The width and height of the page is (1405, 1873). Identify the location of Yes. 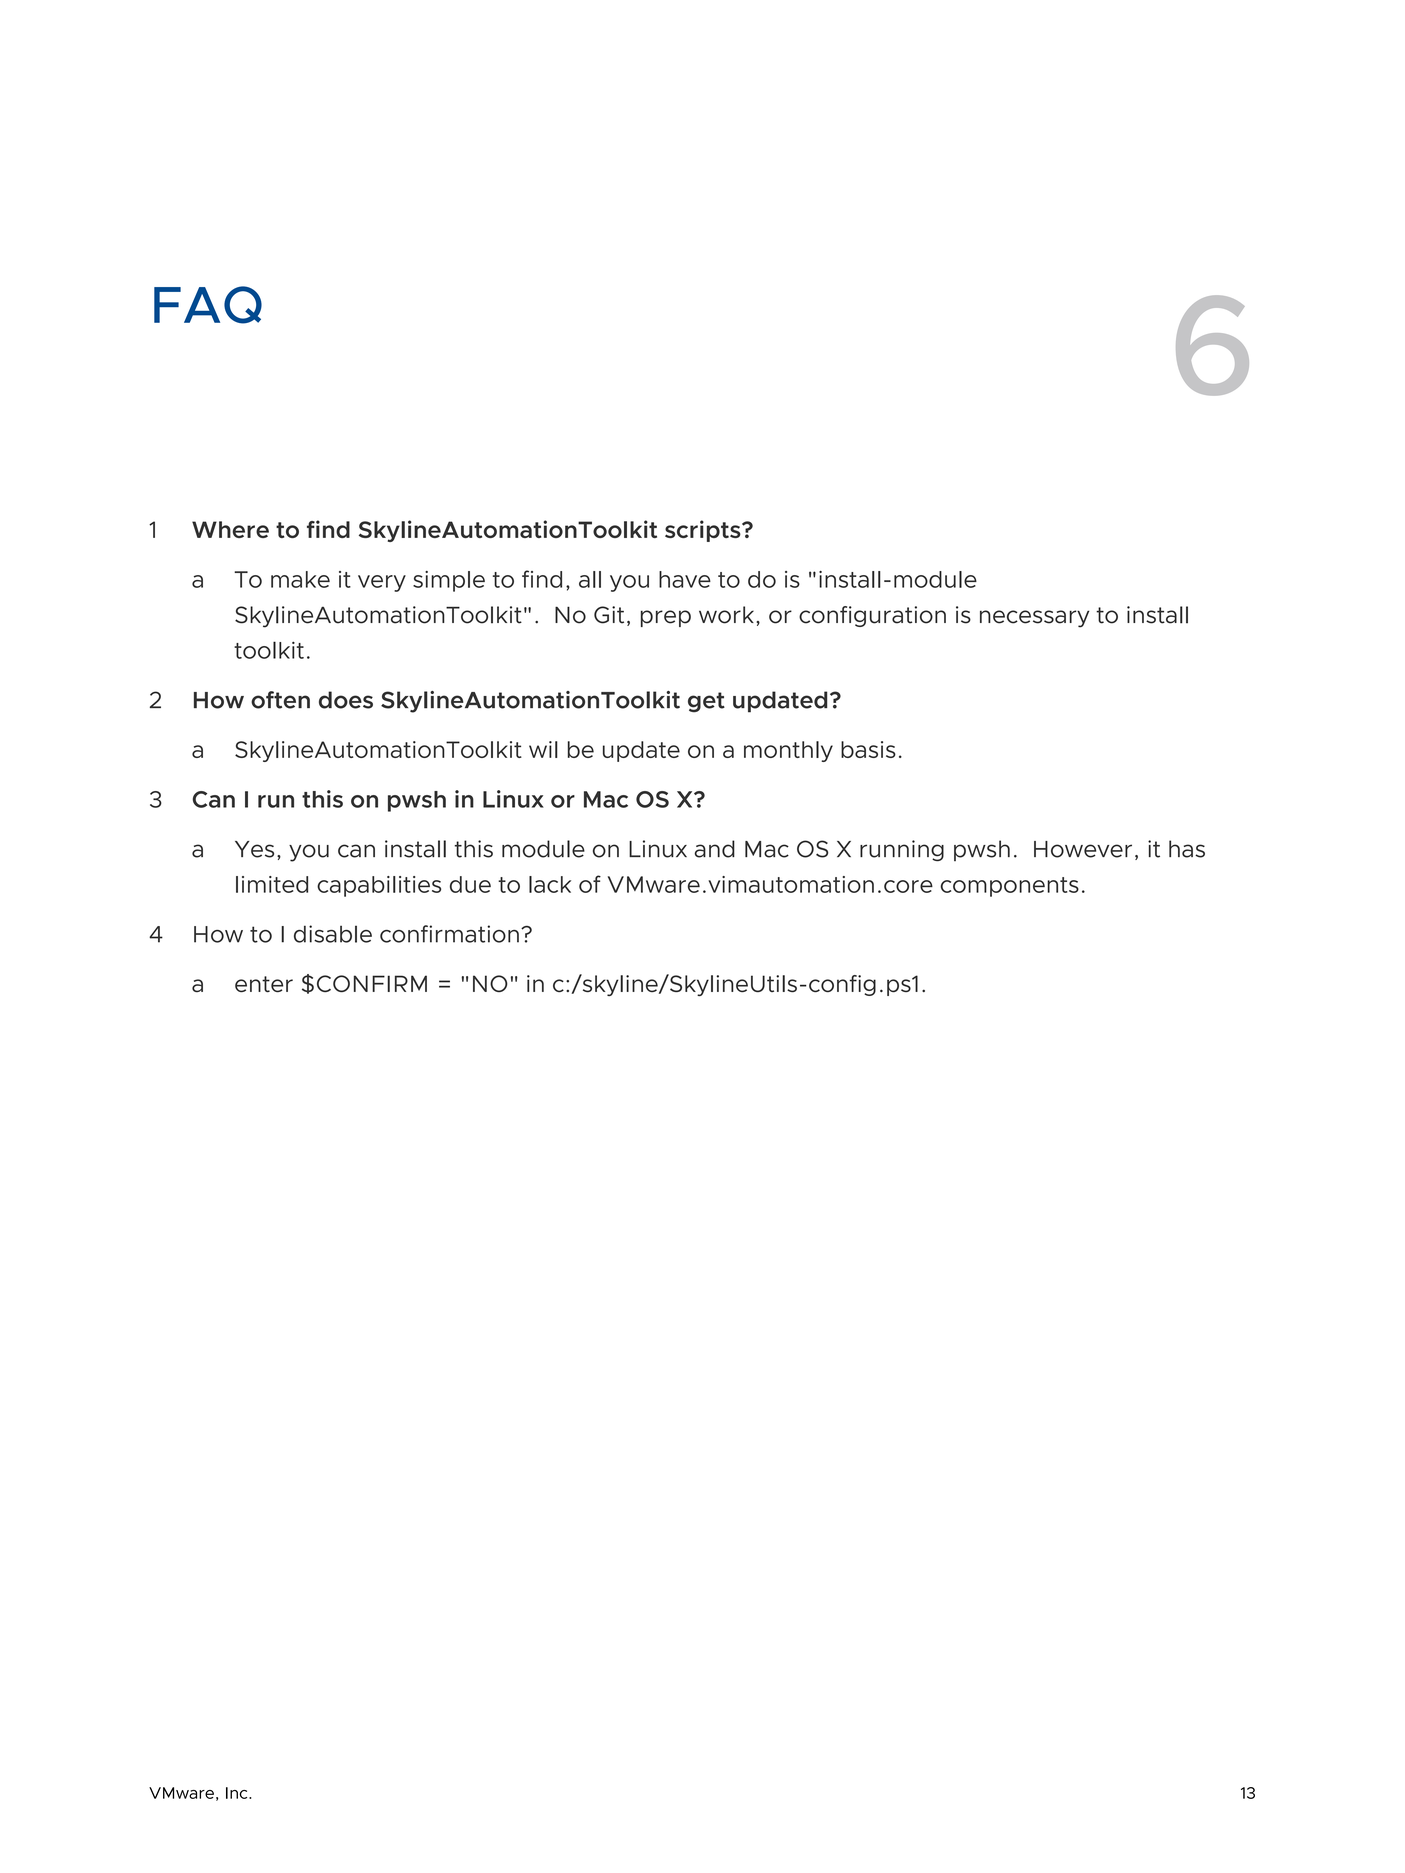
(254, 849).
